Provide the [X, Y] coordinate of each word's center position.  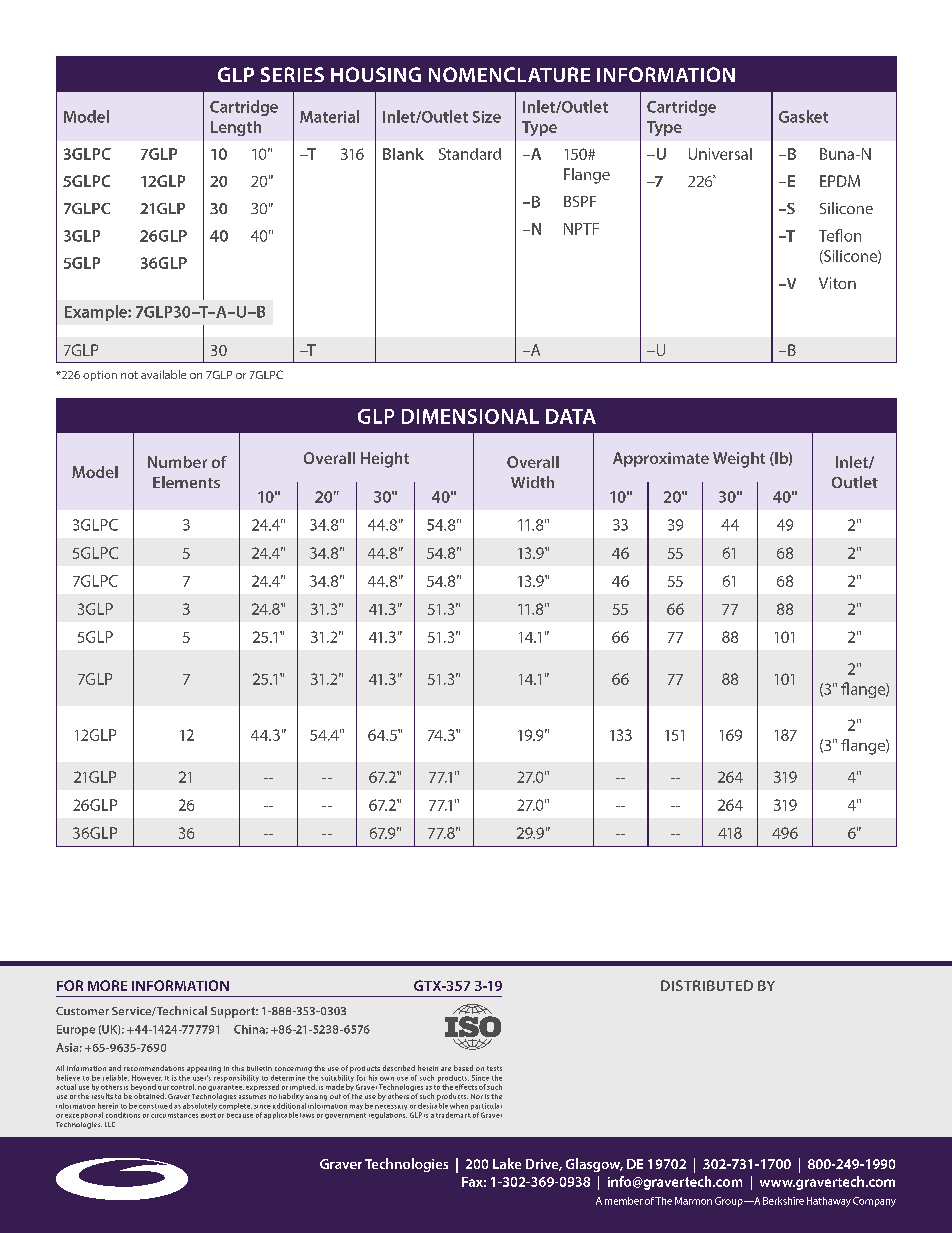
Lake [507, 1163]
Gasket [803, 116]
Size [487, 117]
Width [532, 482]
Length [236, 128]
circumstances [174, 1115]
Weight [739, 460]
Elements [186, 482]
